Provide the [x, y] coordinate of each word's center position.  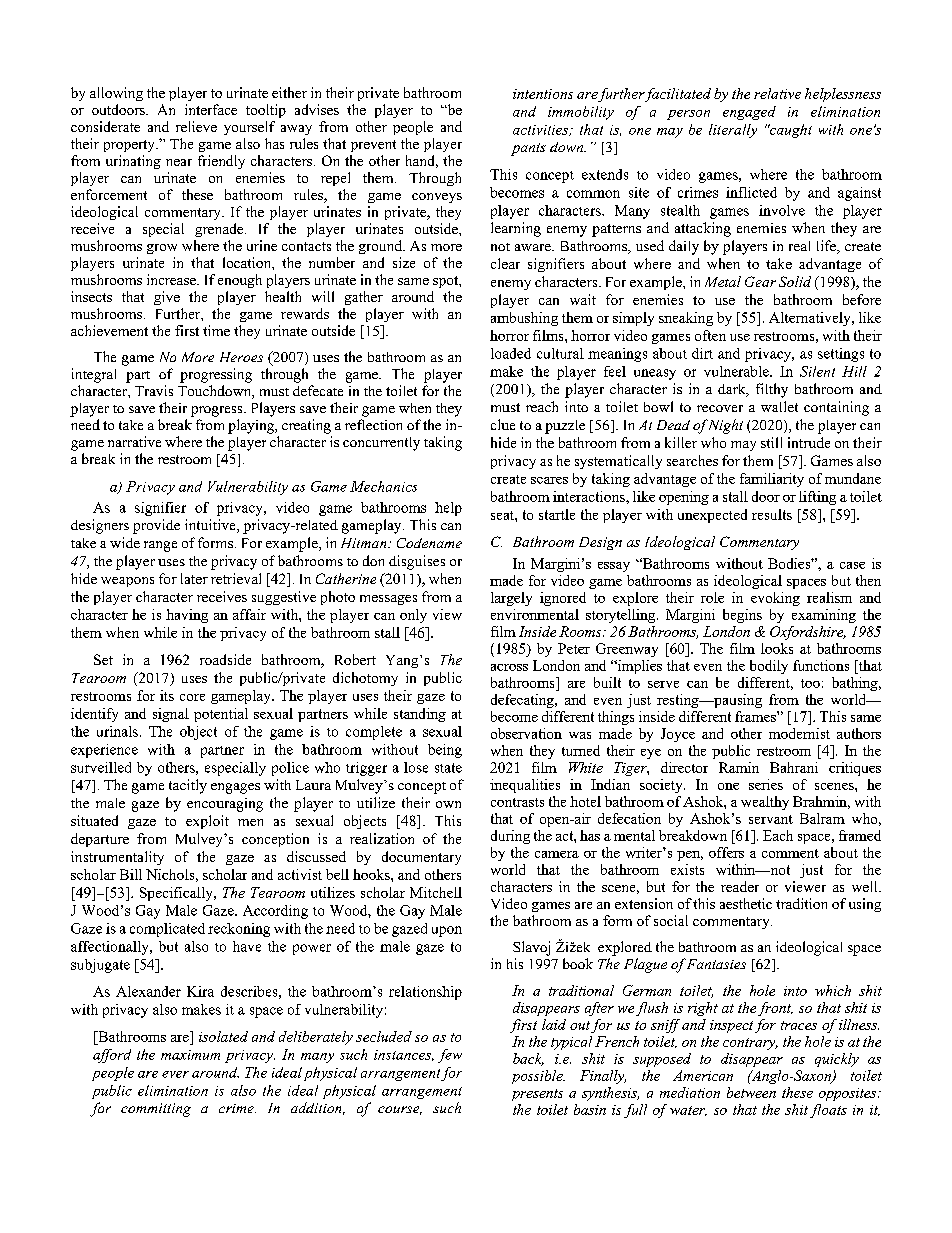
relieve [196, 126]
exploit [207, 822]
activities [542, 130]
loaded [511, 353]
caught [790, 131]
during [510, 837]
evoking [775, 599]
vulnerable [737, 371]
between [751, 1092]
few [450, 1056]
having [187, 616]
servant [771, 819]
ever [175, 1074]
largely [511, 599]
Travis [154, 390]
